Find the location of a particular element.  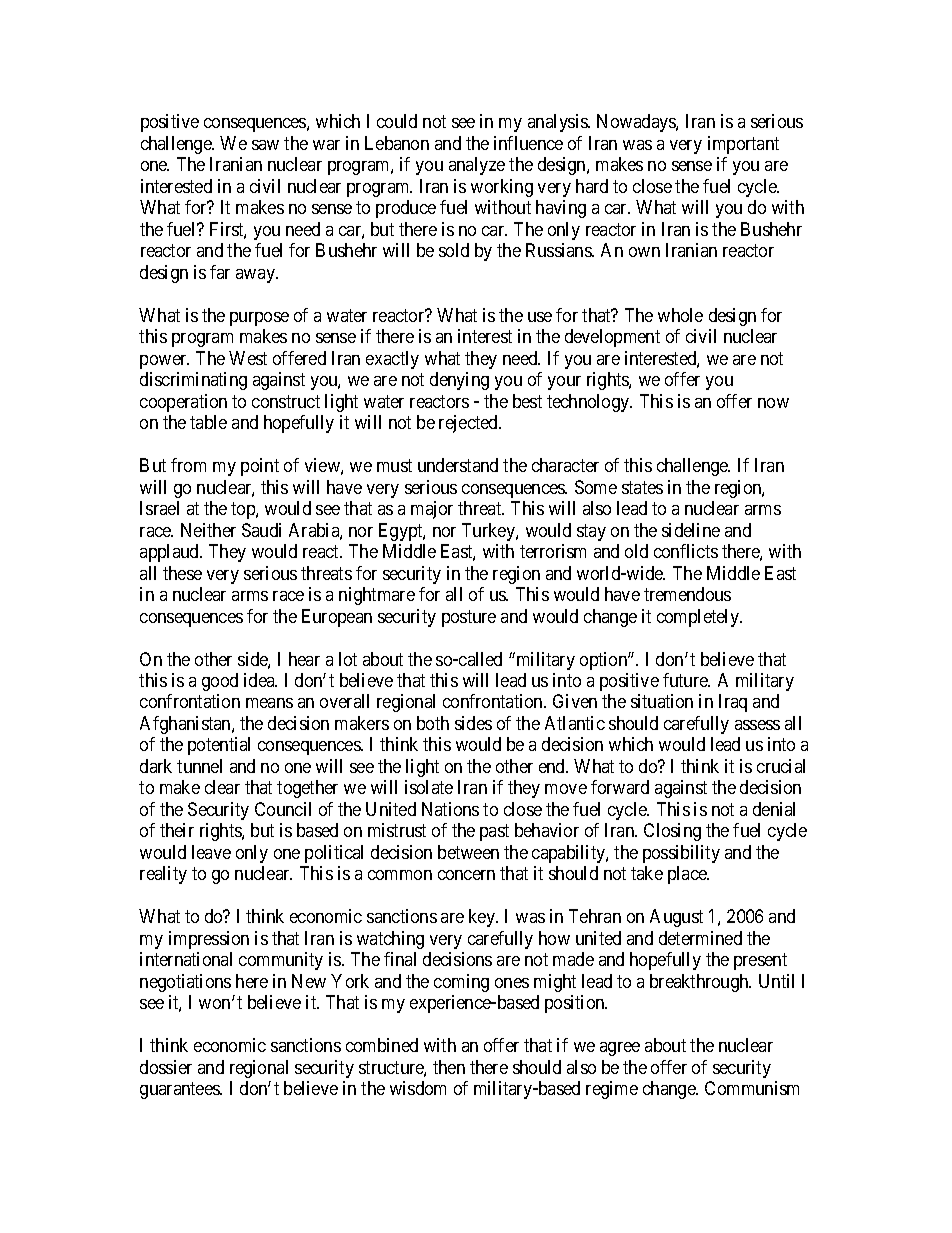

saw is located at coordinates (265, 145).
